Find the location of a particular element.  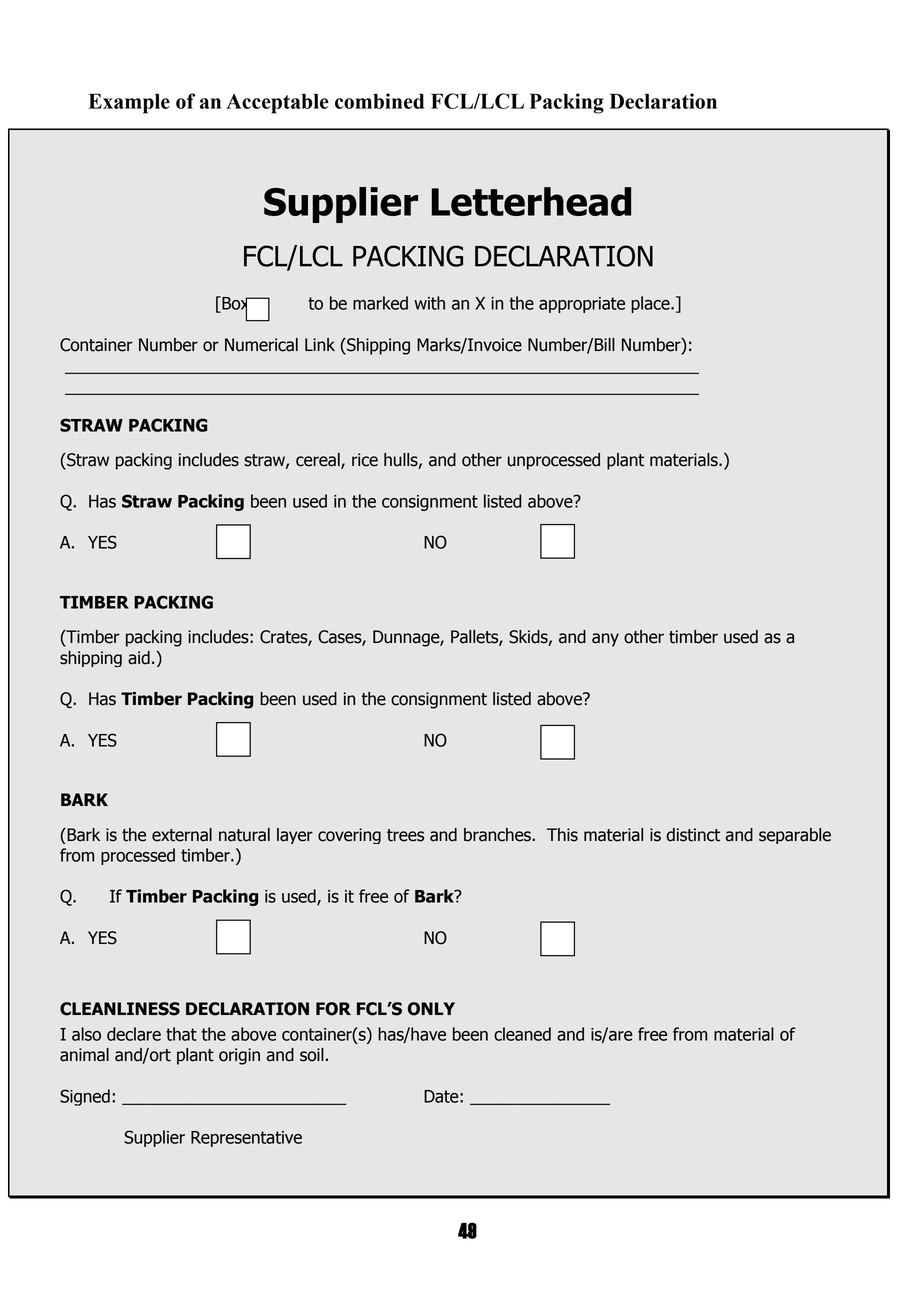

appropriate is located at coordinates (582, 305).
